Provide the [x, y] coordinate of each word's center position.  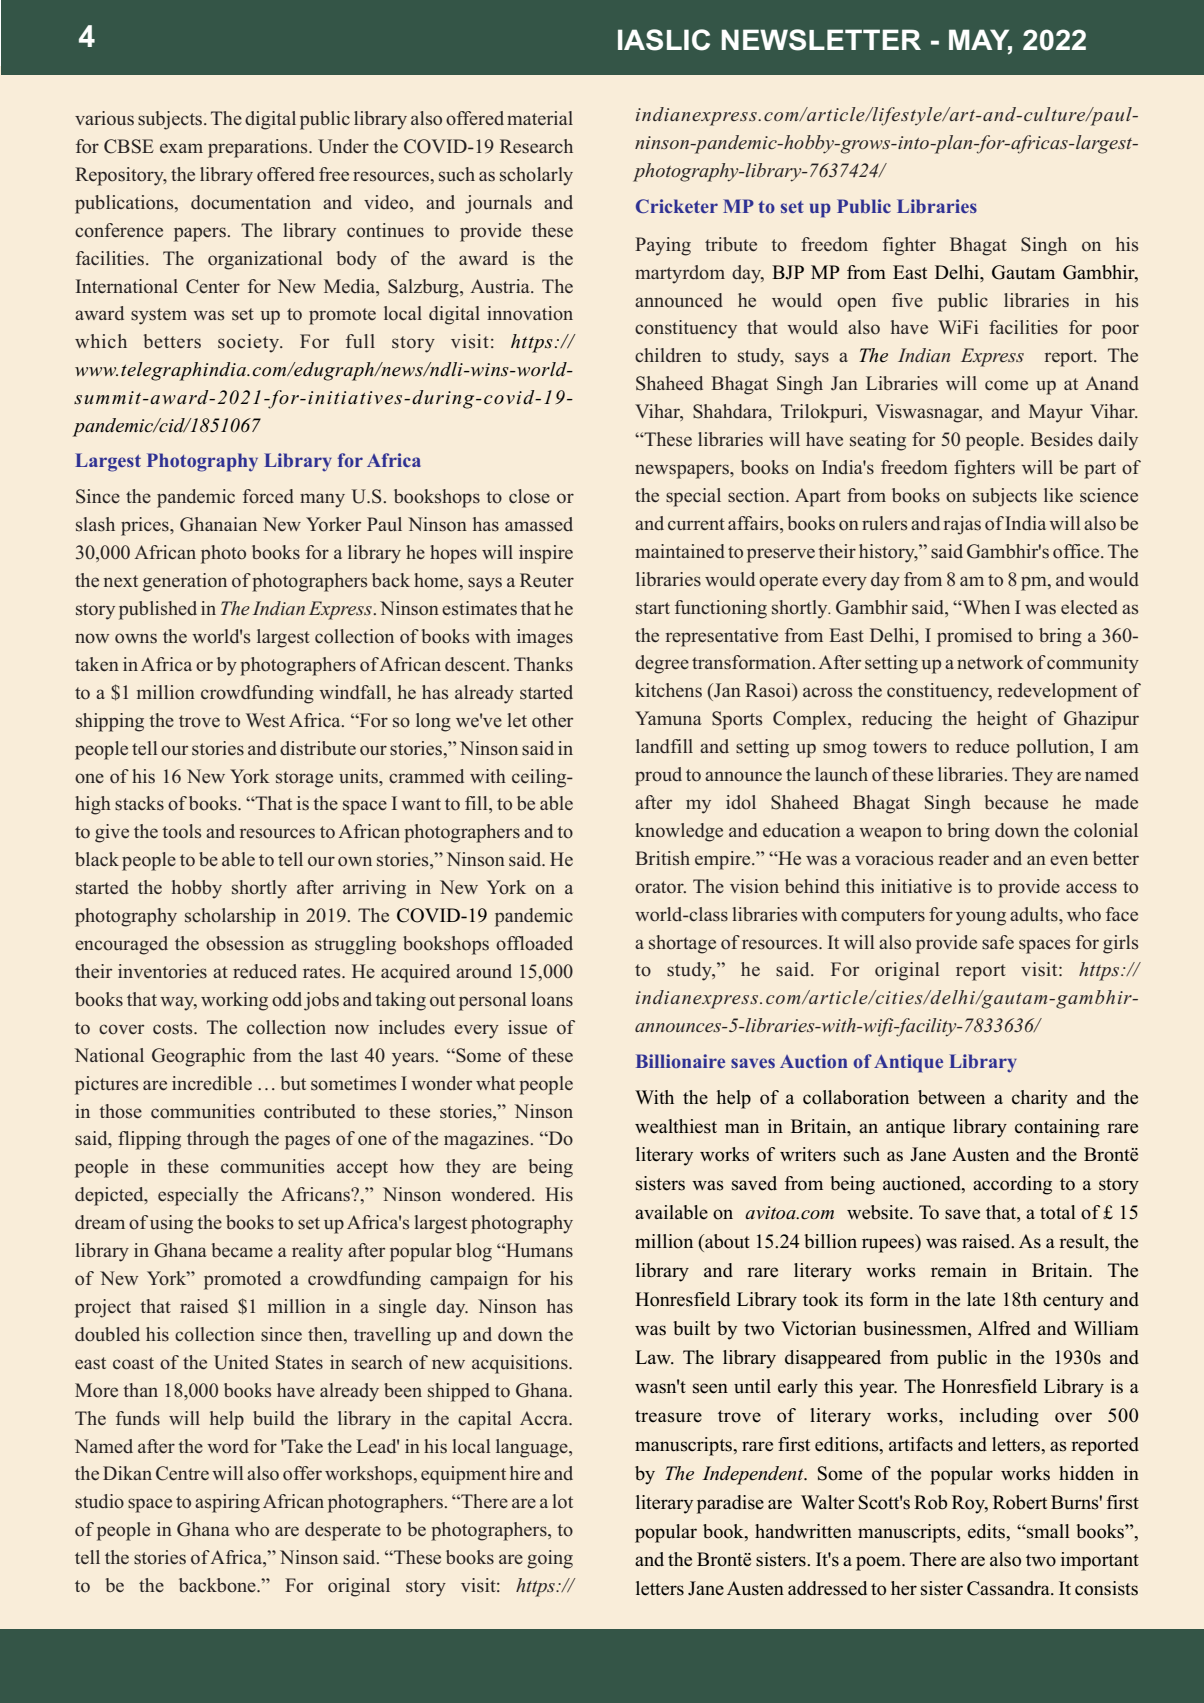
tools [181, 831]
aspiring [227, 1503]
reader [964, 858]
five [907, 300]
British [662, 858]
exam [181, 148]
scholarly [536, 176]
